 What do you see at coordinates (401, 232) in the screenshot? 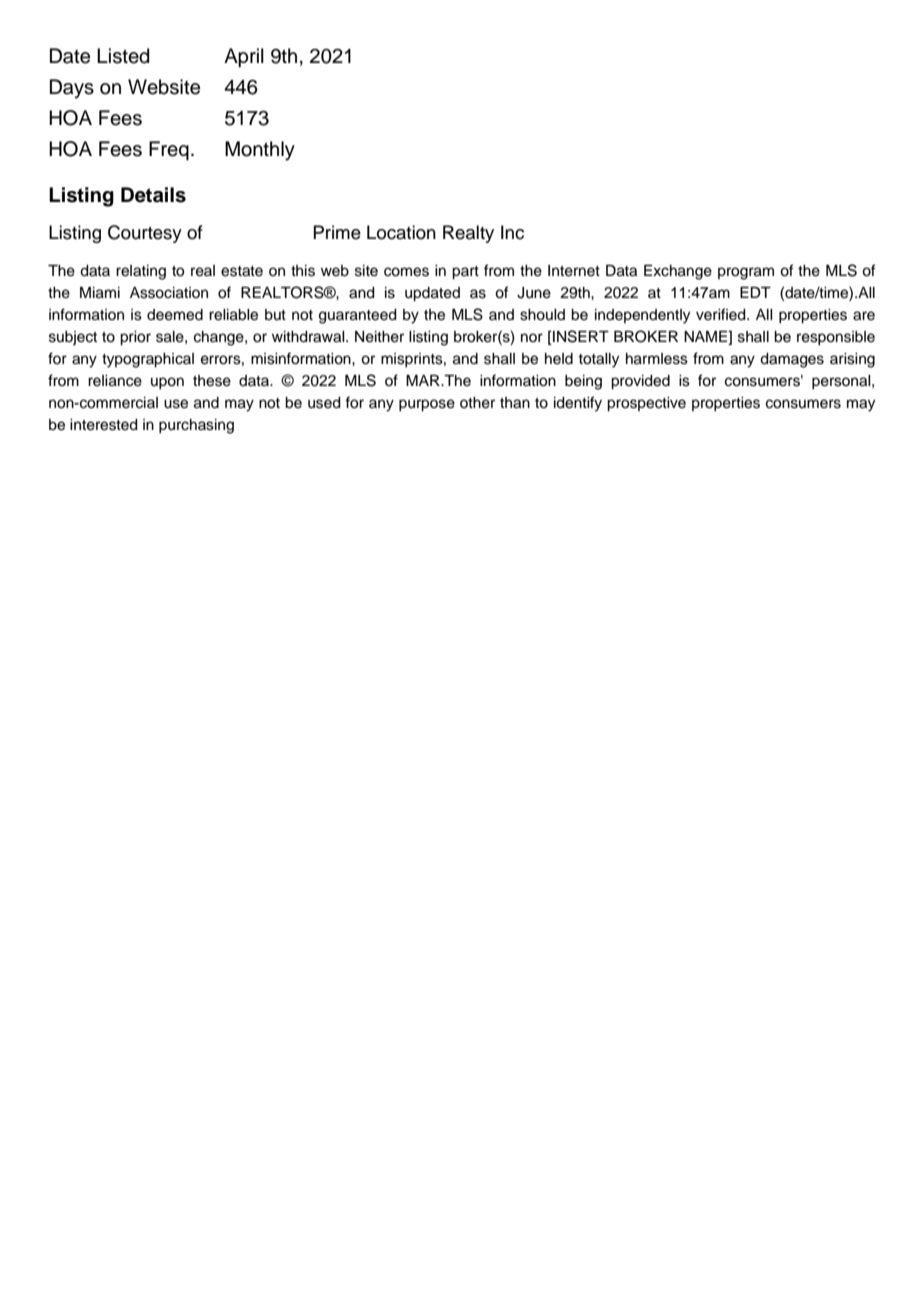
I see `Location` at bounding box center [401, 232].
